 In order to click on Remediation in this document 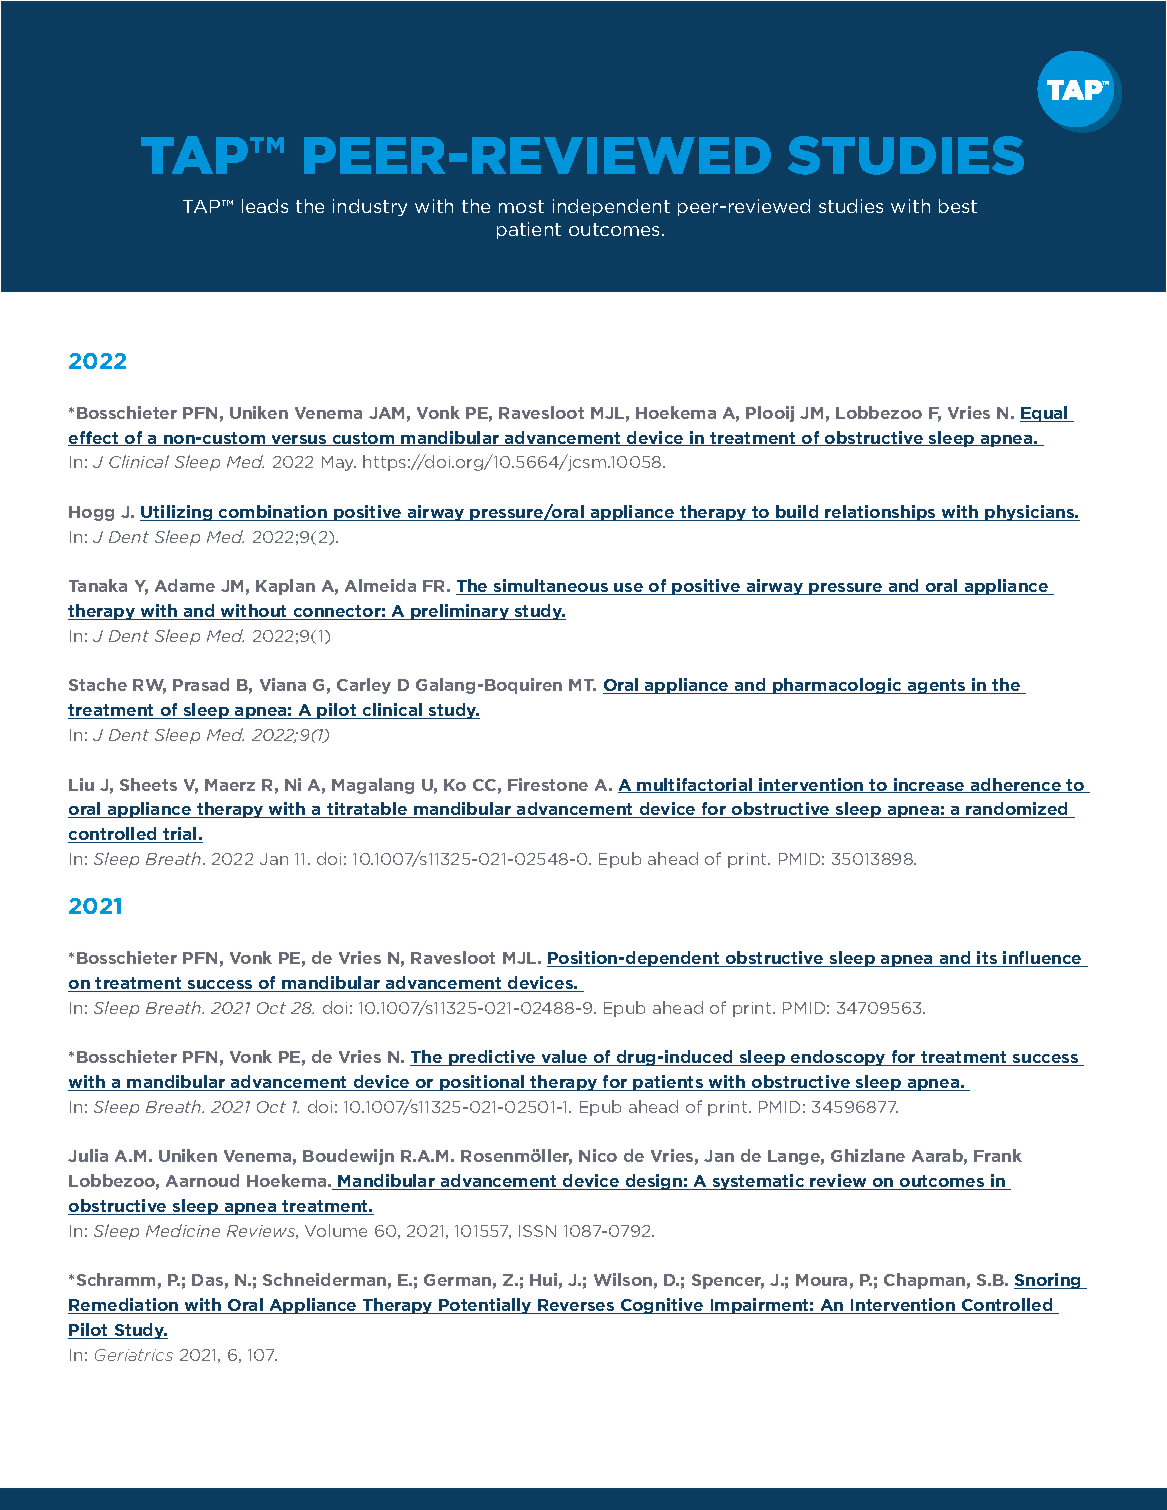, I will do `click(124, 1306)`.
